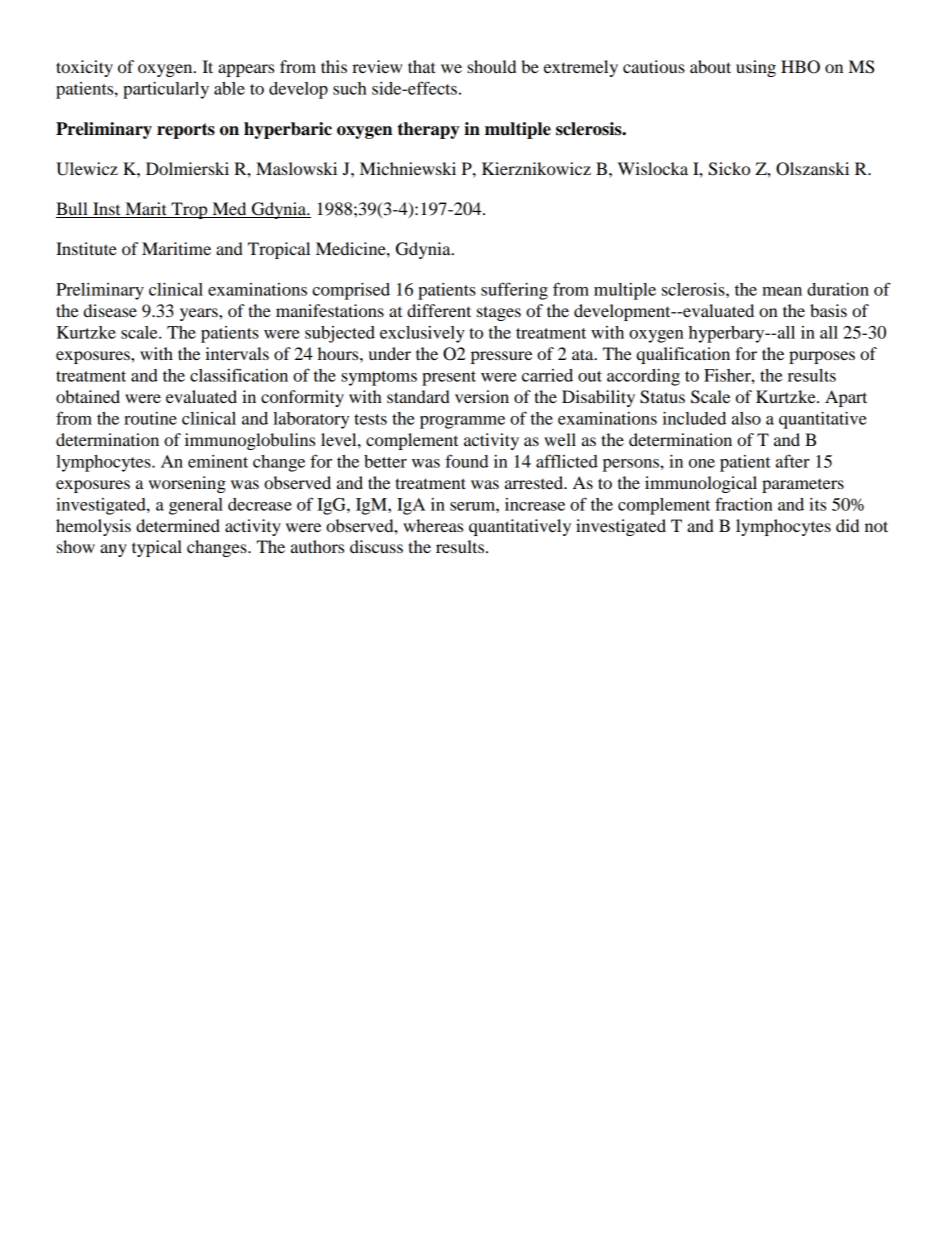 The height and width of the document is (1233, 952). What do you see at coordinates (150, 418) in the document?
I see `routine` at bounding box center [150, 418].
